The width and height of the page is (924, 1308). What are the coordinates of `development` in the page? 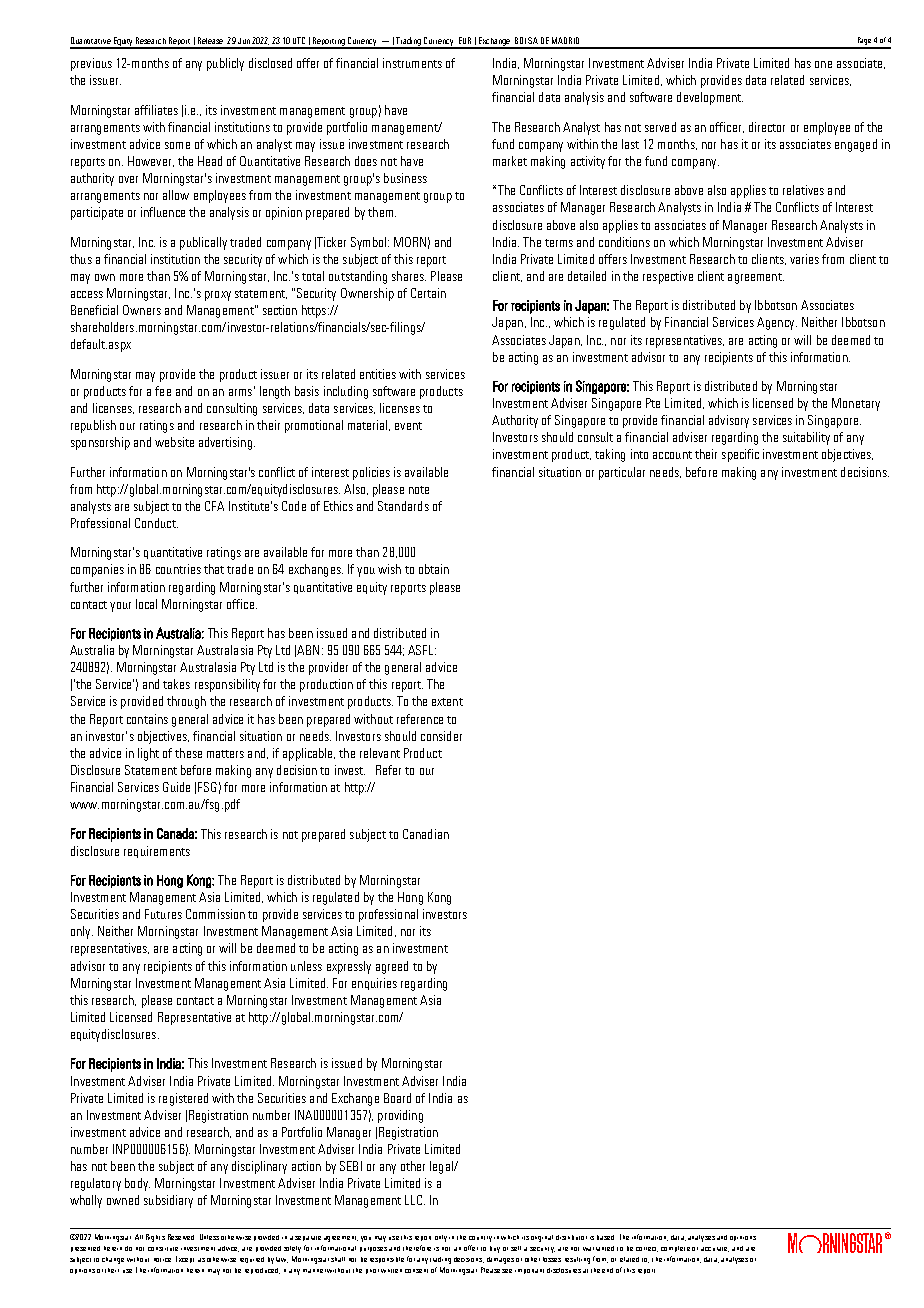 It's located at (710, 98).
